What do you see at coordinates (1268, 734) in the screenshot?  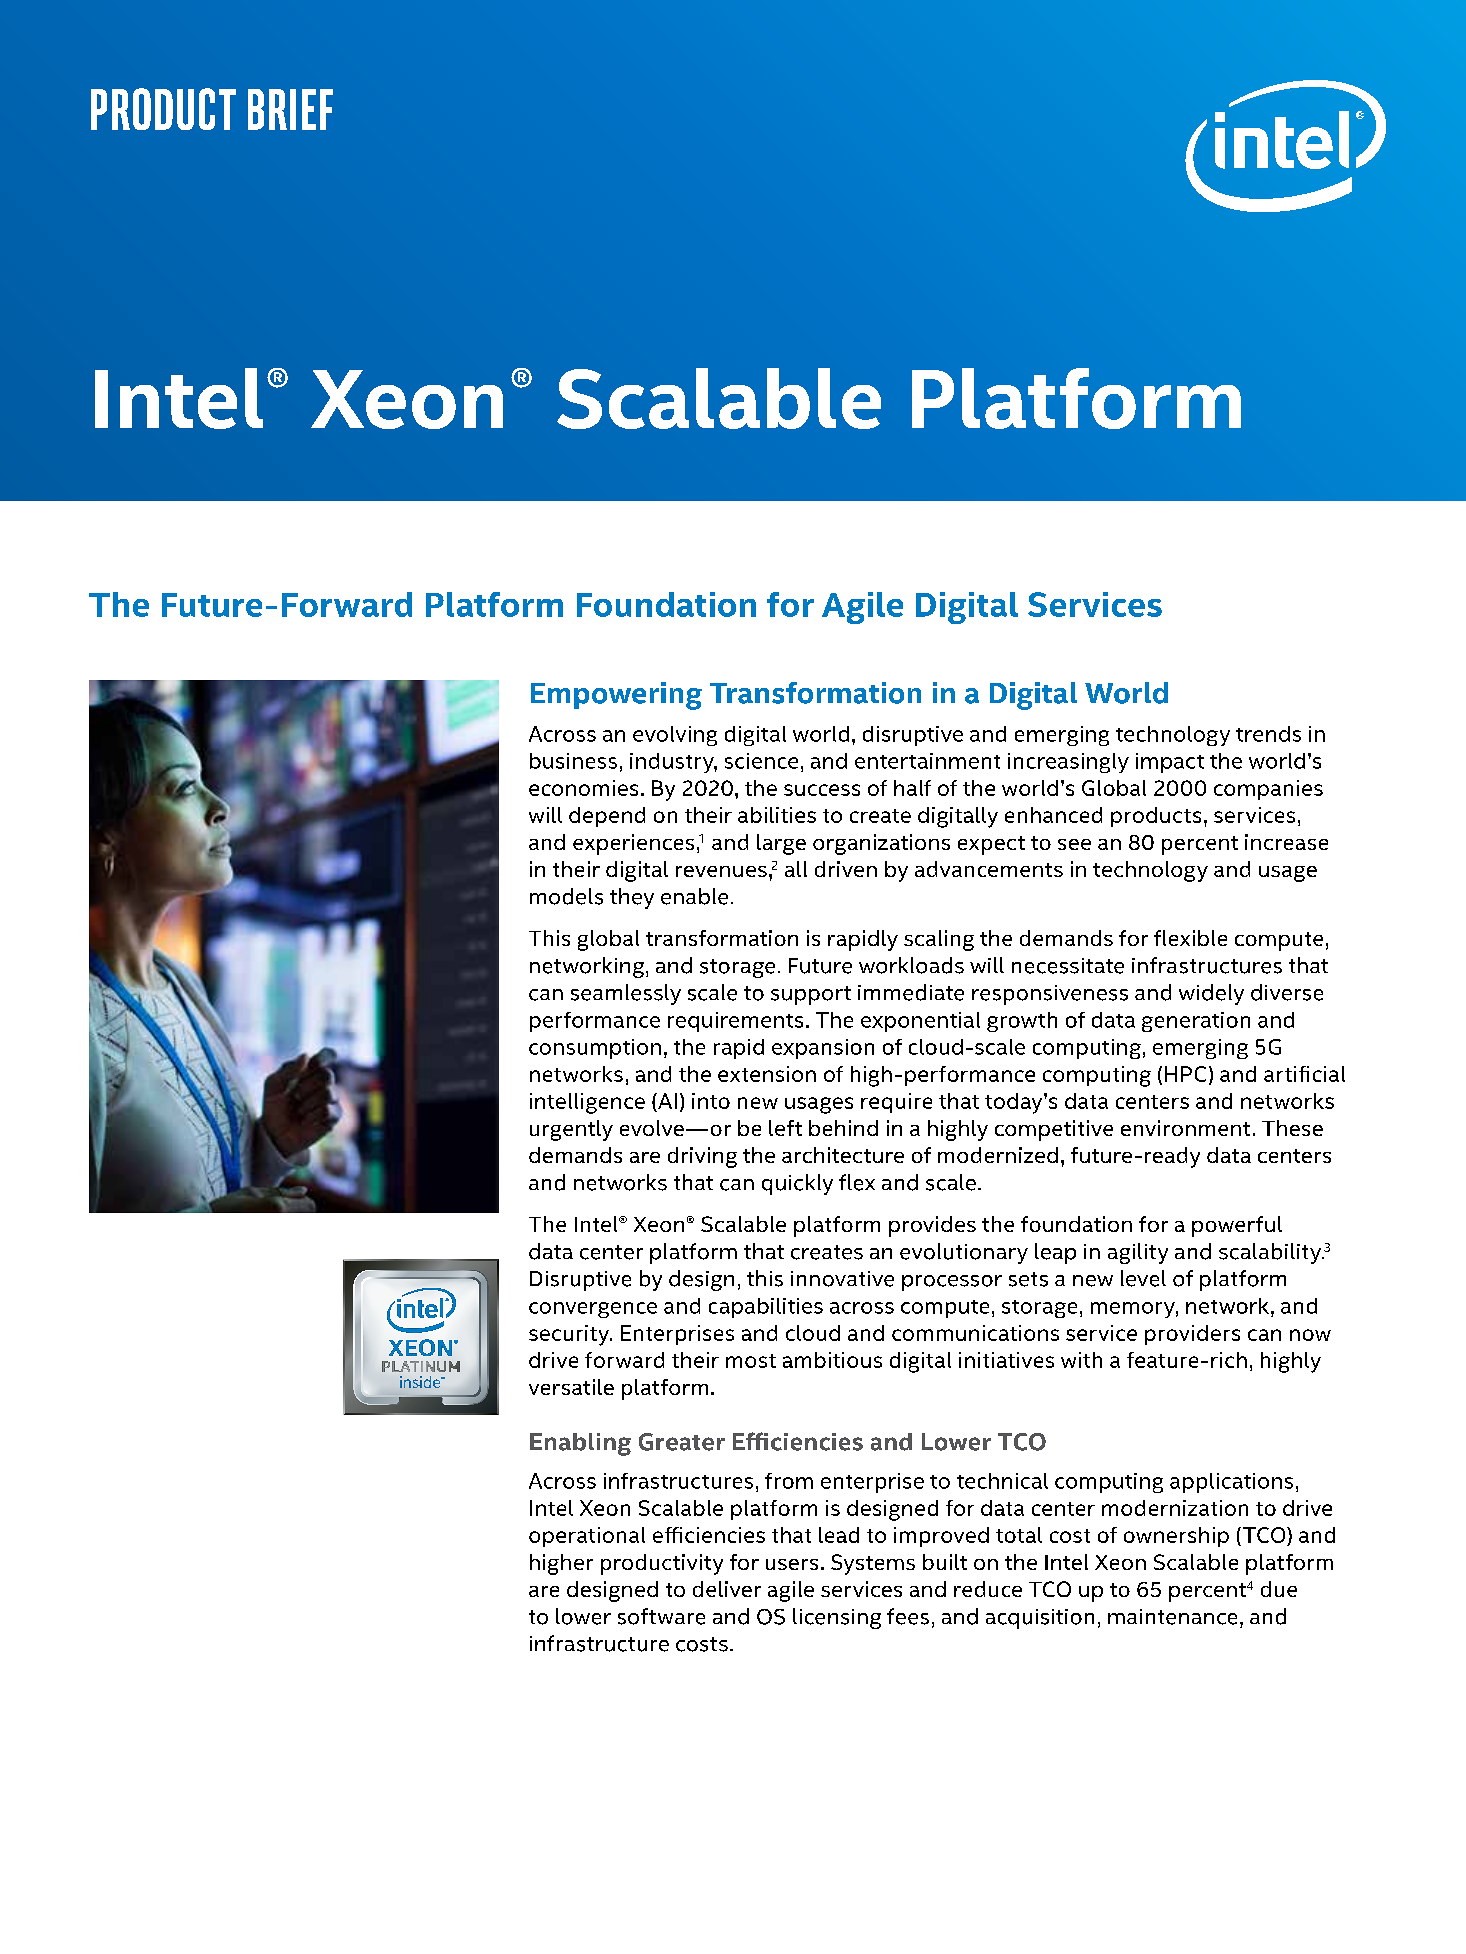 I see `trends` at bounding box center [1268, 734].
